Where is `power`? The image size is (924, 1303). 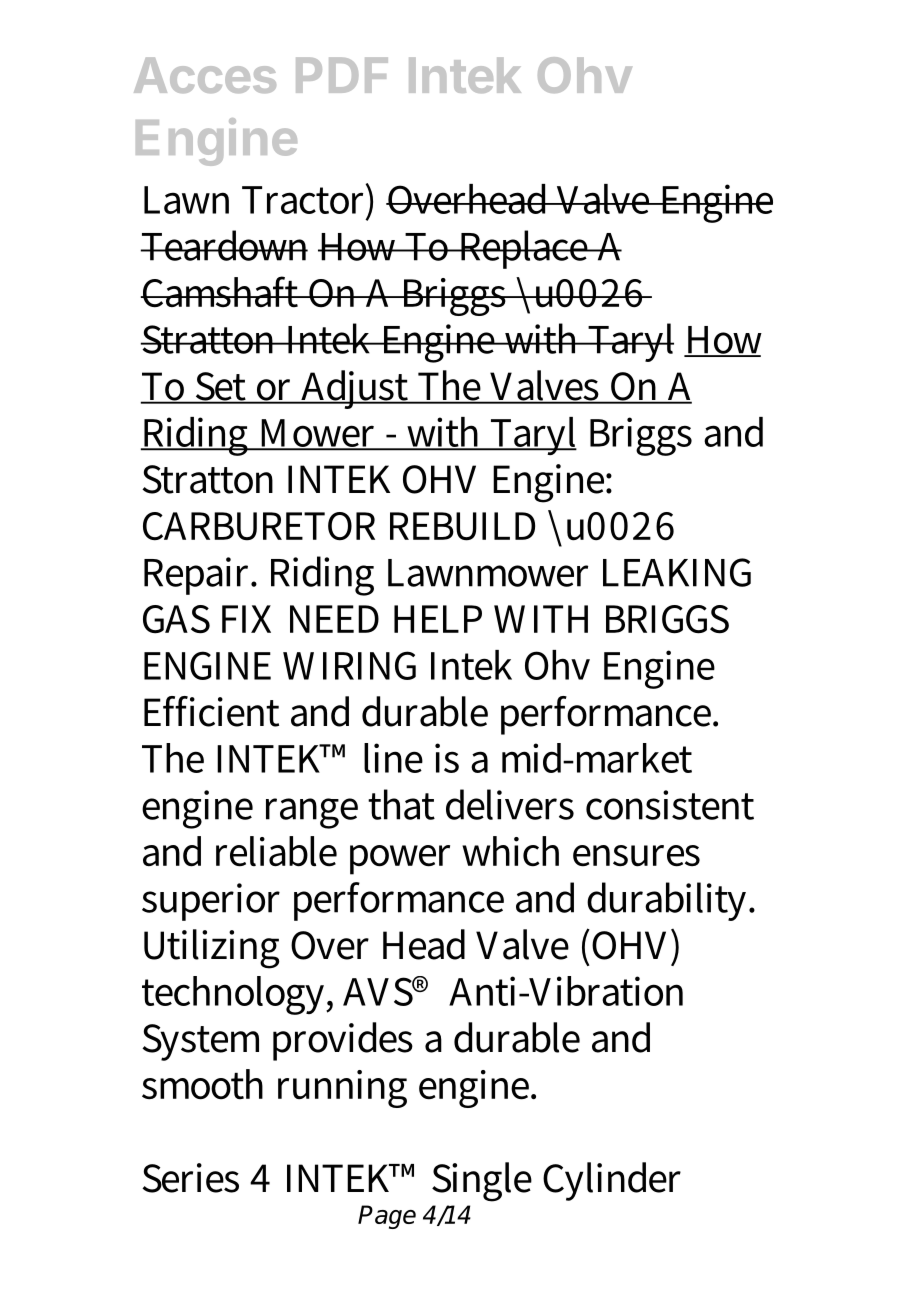
power is located at coordinates (400, 860).
